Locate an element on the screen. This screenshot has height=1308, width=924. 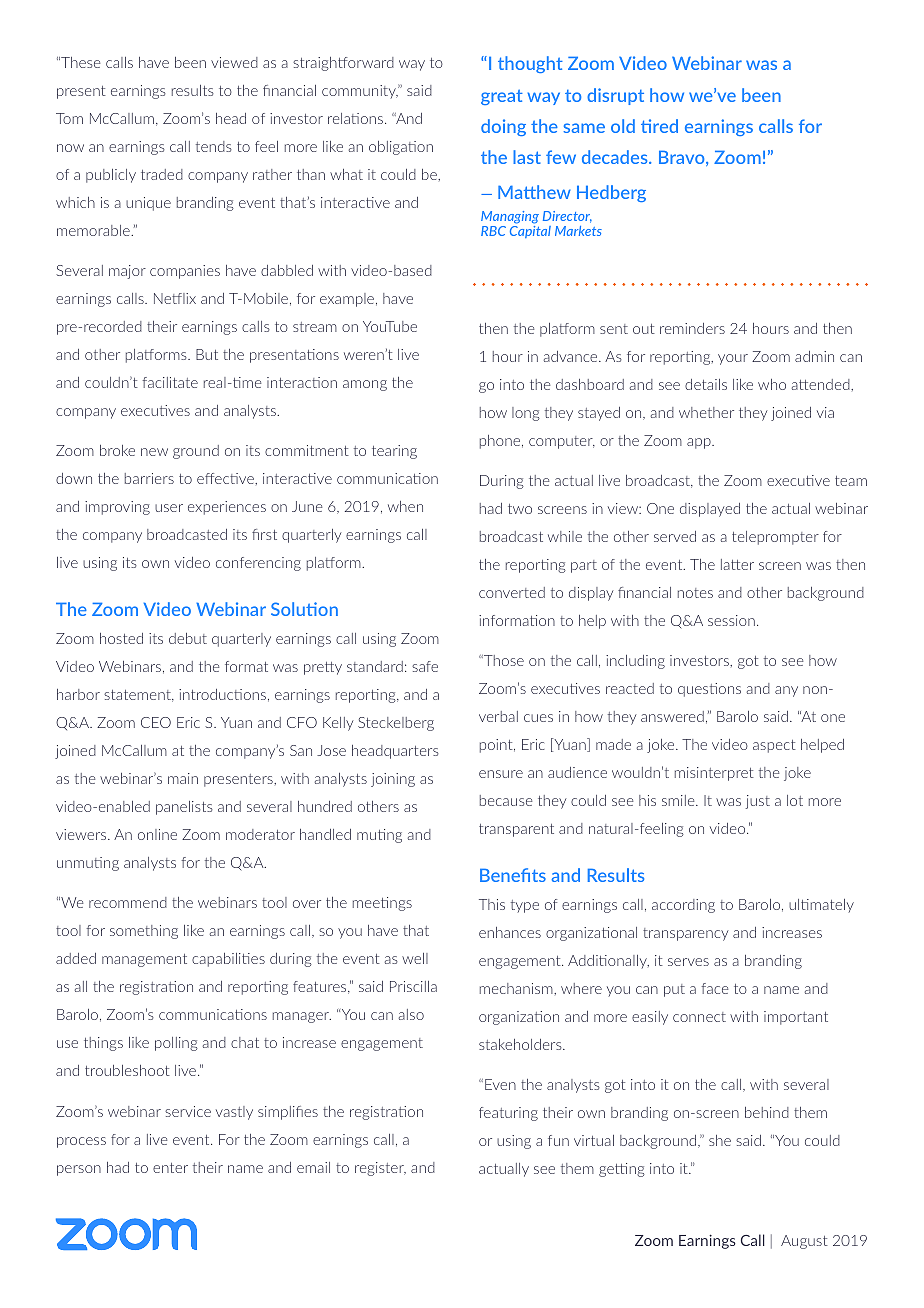
tends is located at coordinates (214, 146).
